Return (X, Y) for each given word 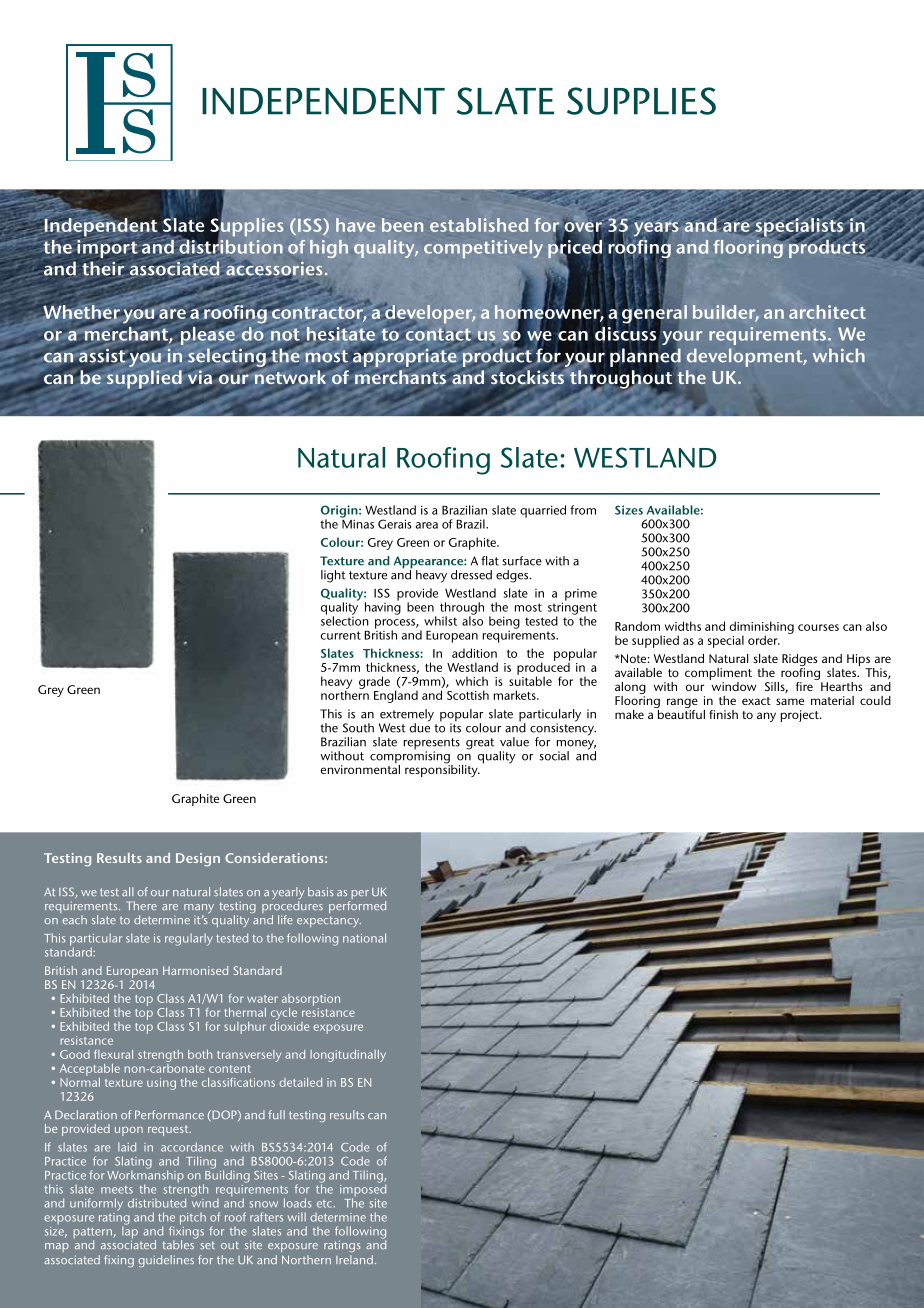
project (801, 716)
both (200, 1054)
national (364, 938)
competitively (483, 249)
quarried (543, 511)
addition (474, 653)
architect (827, 312)
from (583, 510)
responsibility (442, 770)
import (107, 250)
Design (198, 860)
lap (130, 1232)
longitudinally (348, 1056)
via (200, 377)
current (340, 635)
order (764, 640)
